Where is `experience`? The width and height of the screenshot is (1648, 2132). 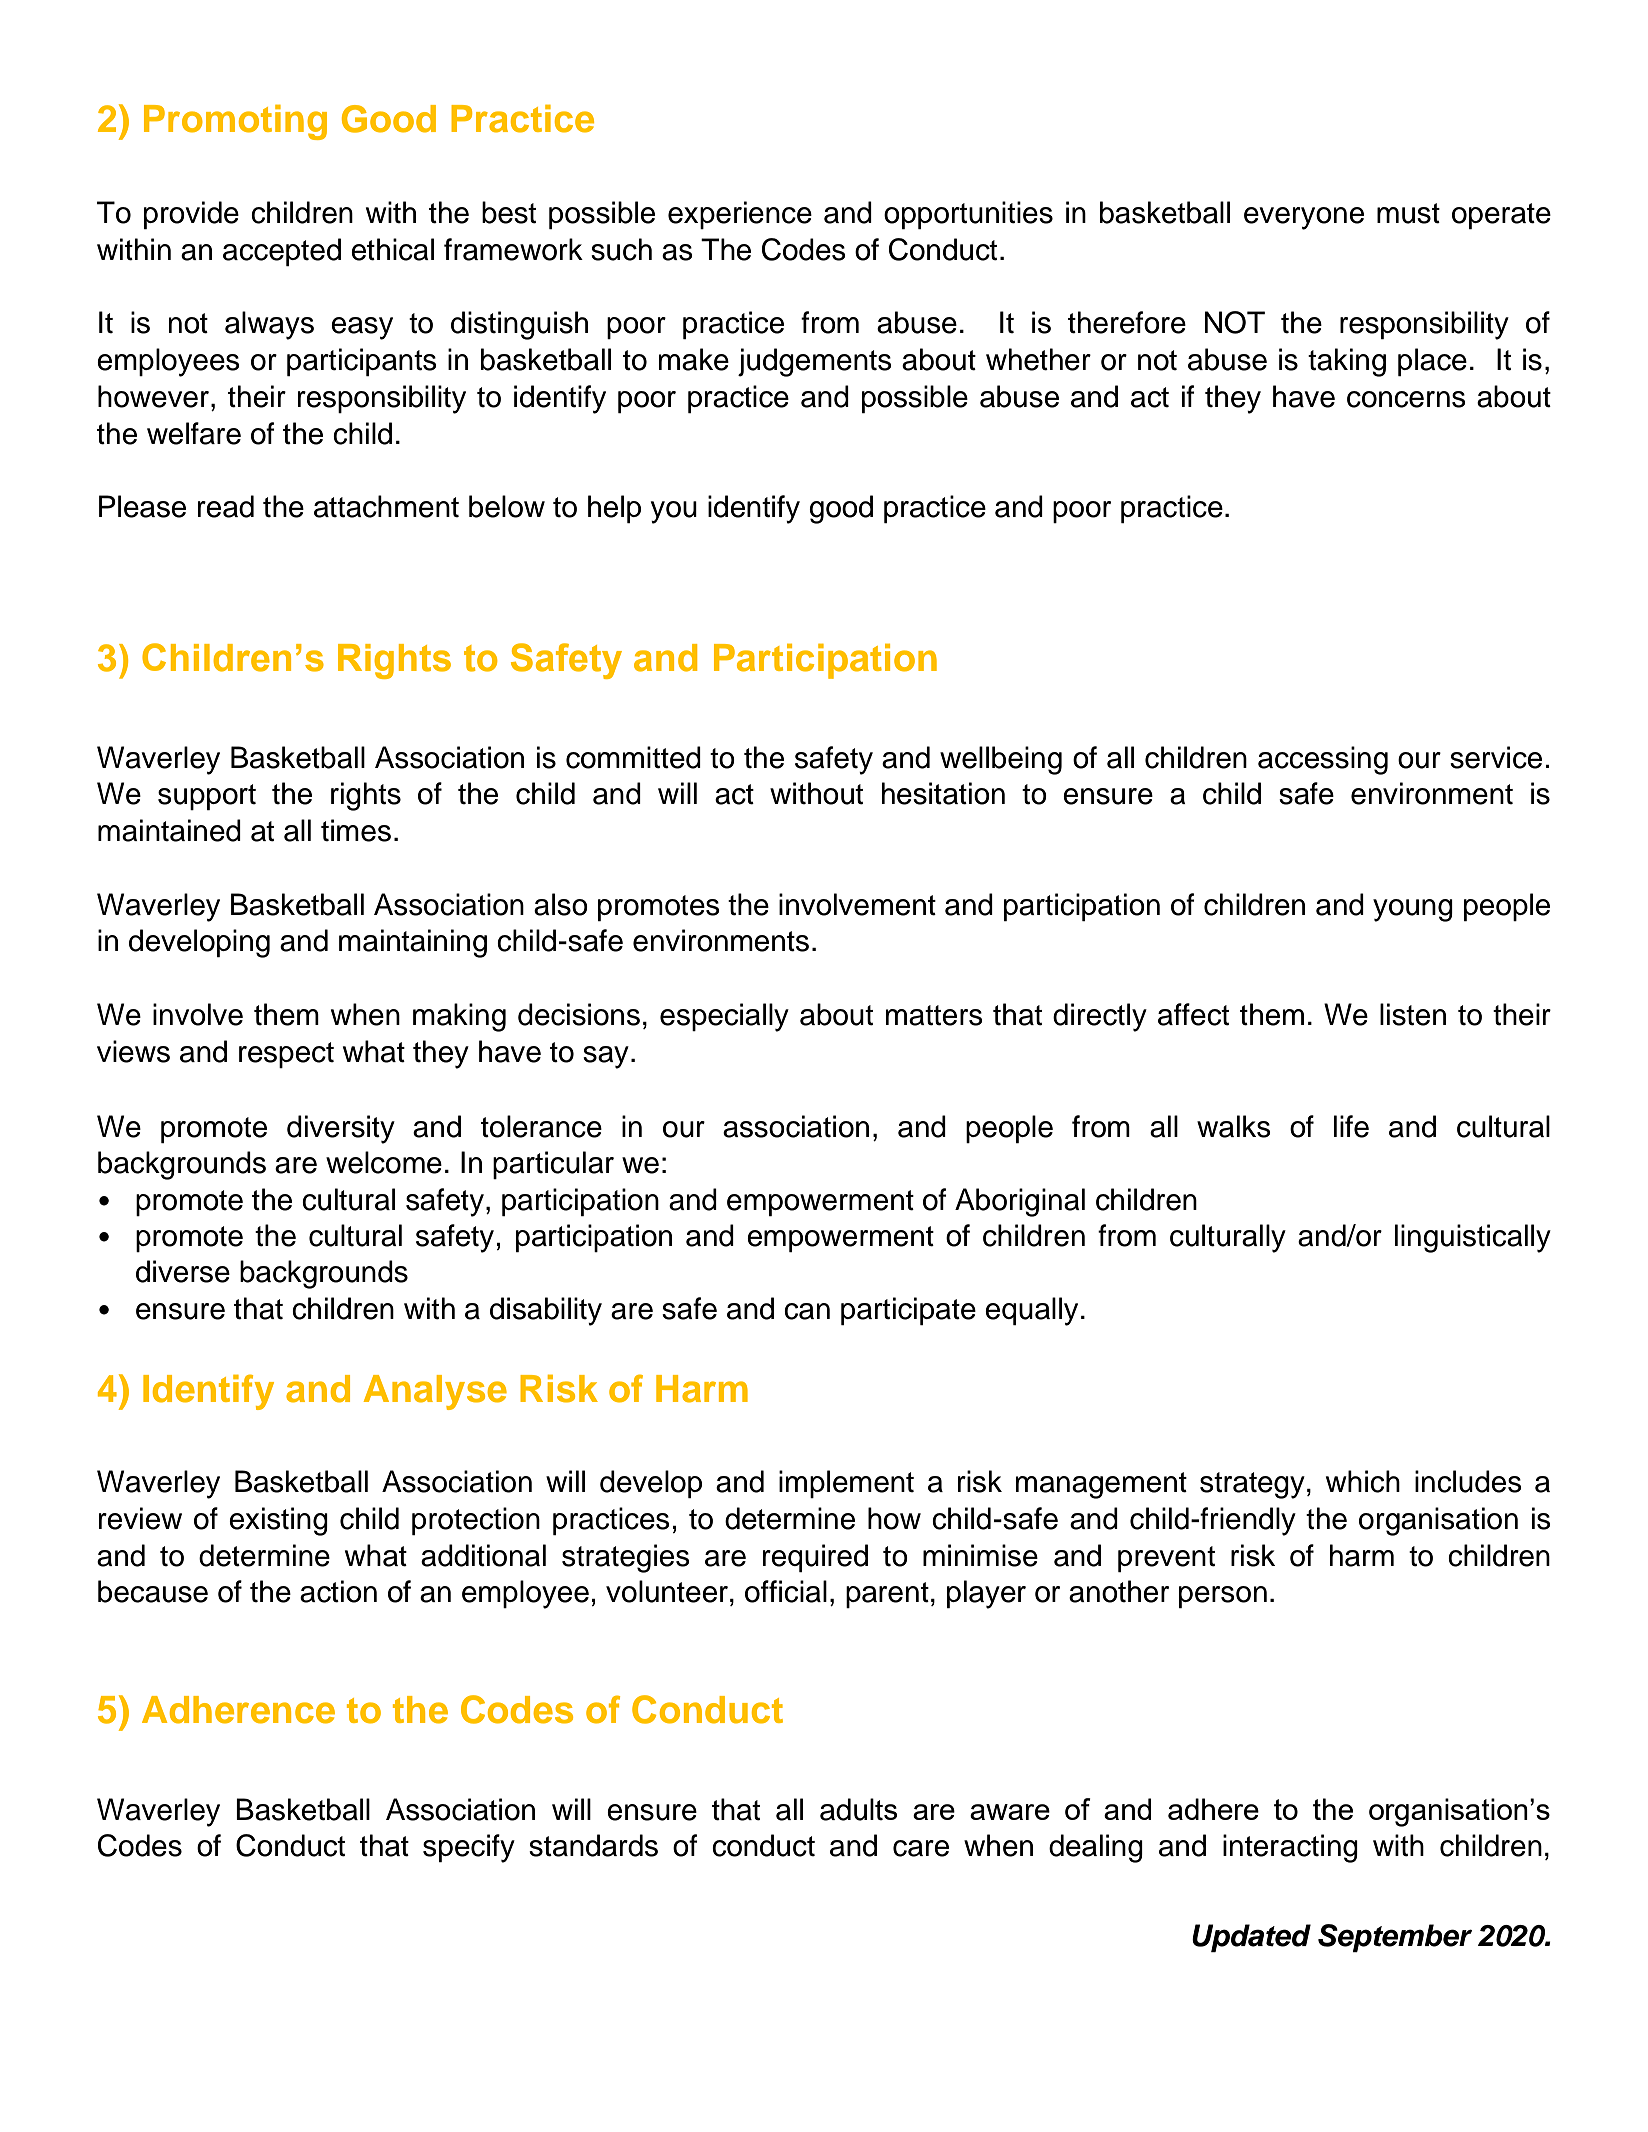 experience is located at coordinates (740, 215).
